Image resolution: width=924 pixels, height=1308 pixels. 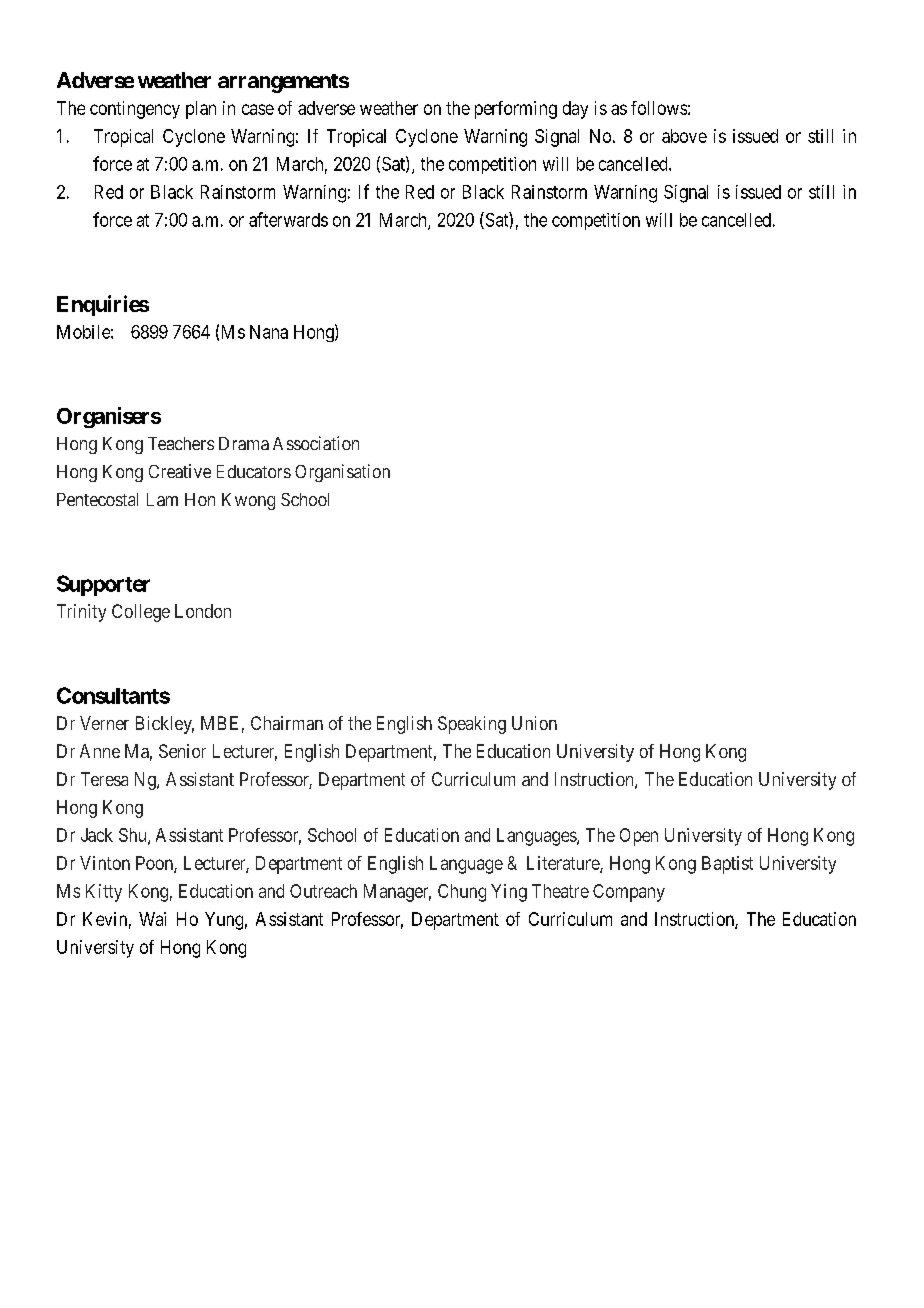 What do you see at coordinates (135, 110) in the document?
I see `contingency` at bounding box center [135, 110].
